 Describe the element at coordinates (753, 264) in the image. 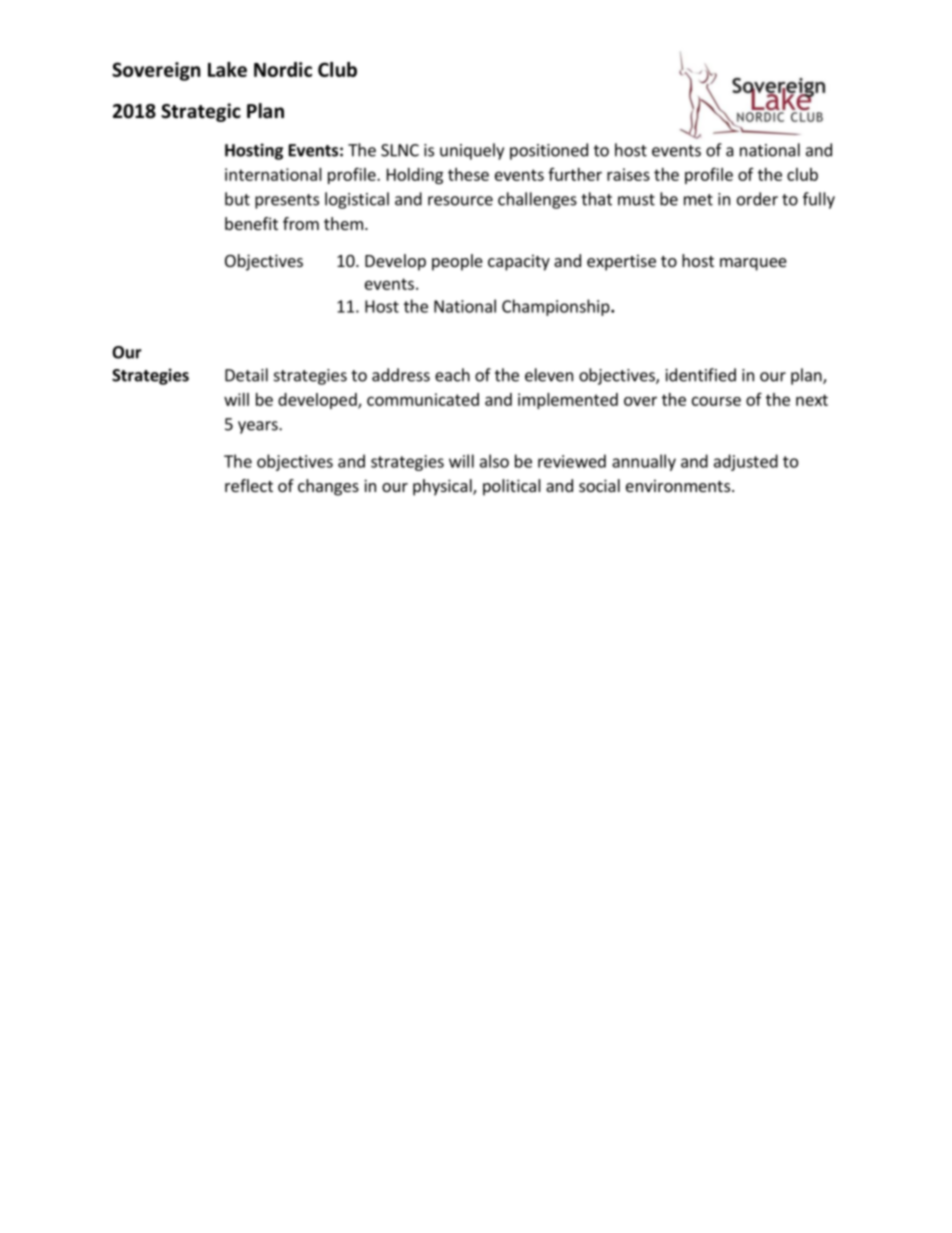

I see `marquee` at that location.
